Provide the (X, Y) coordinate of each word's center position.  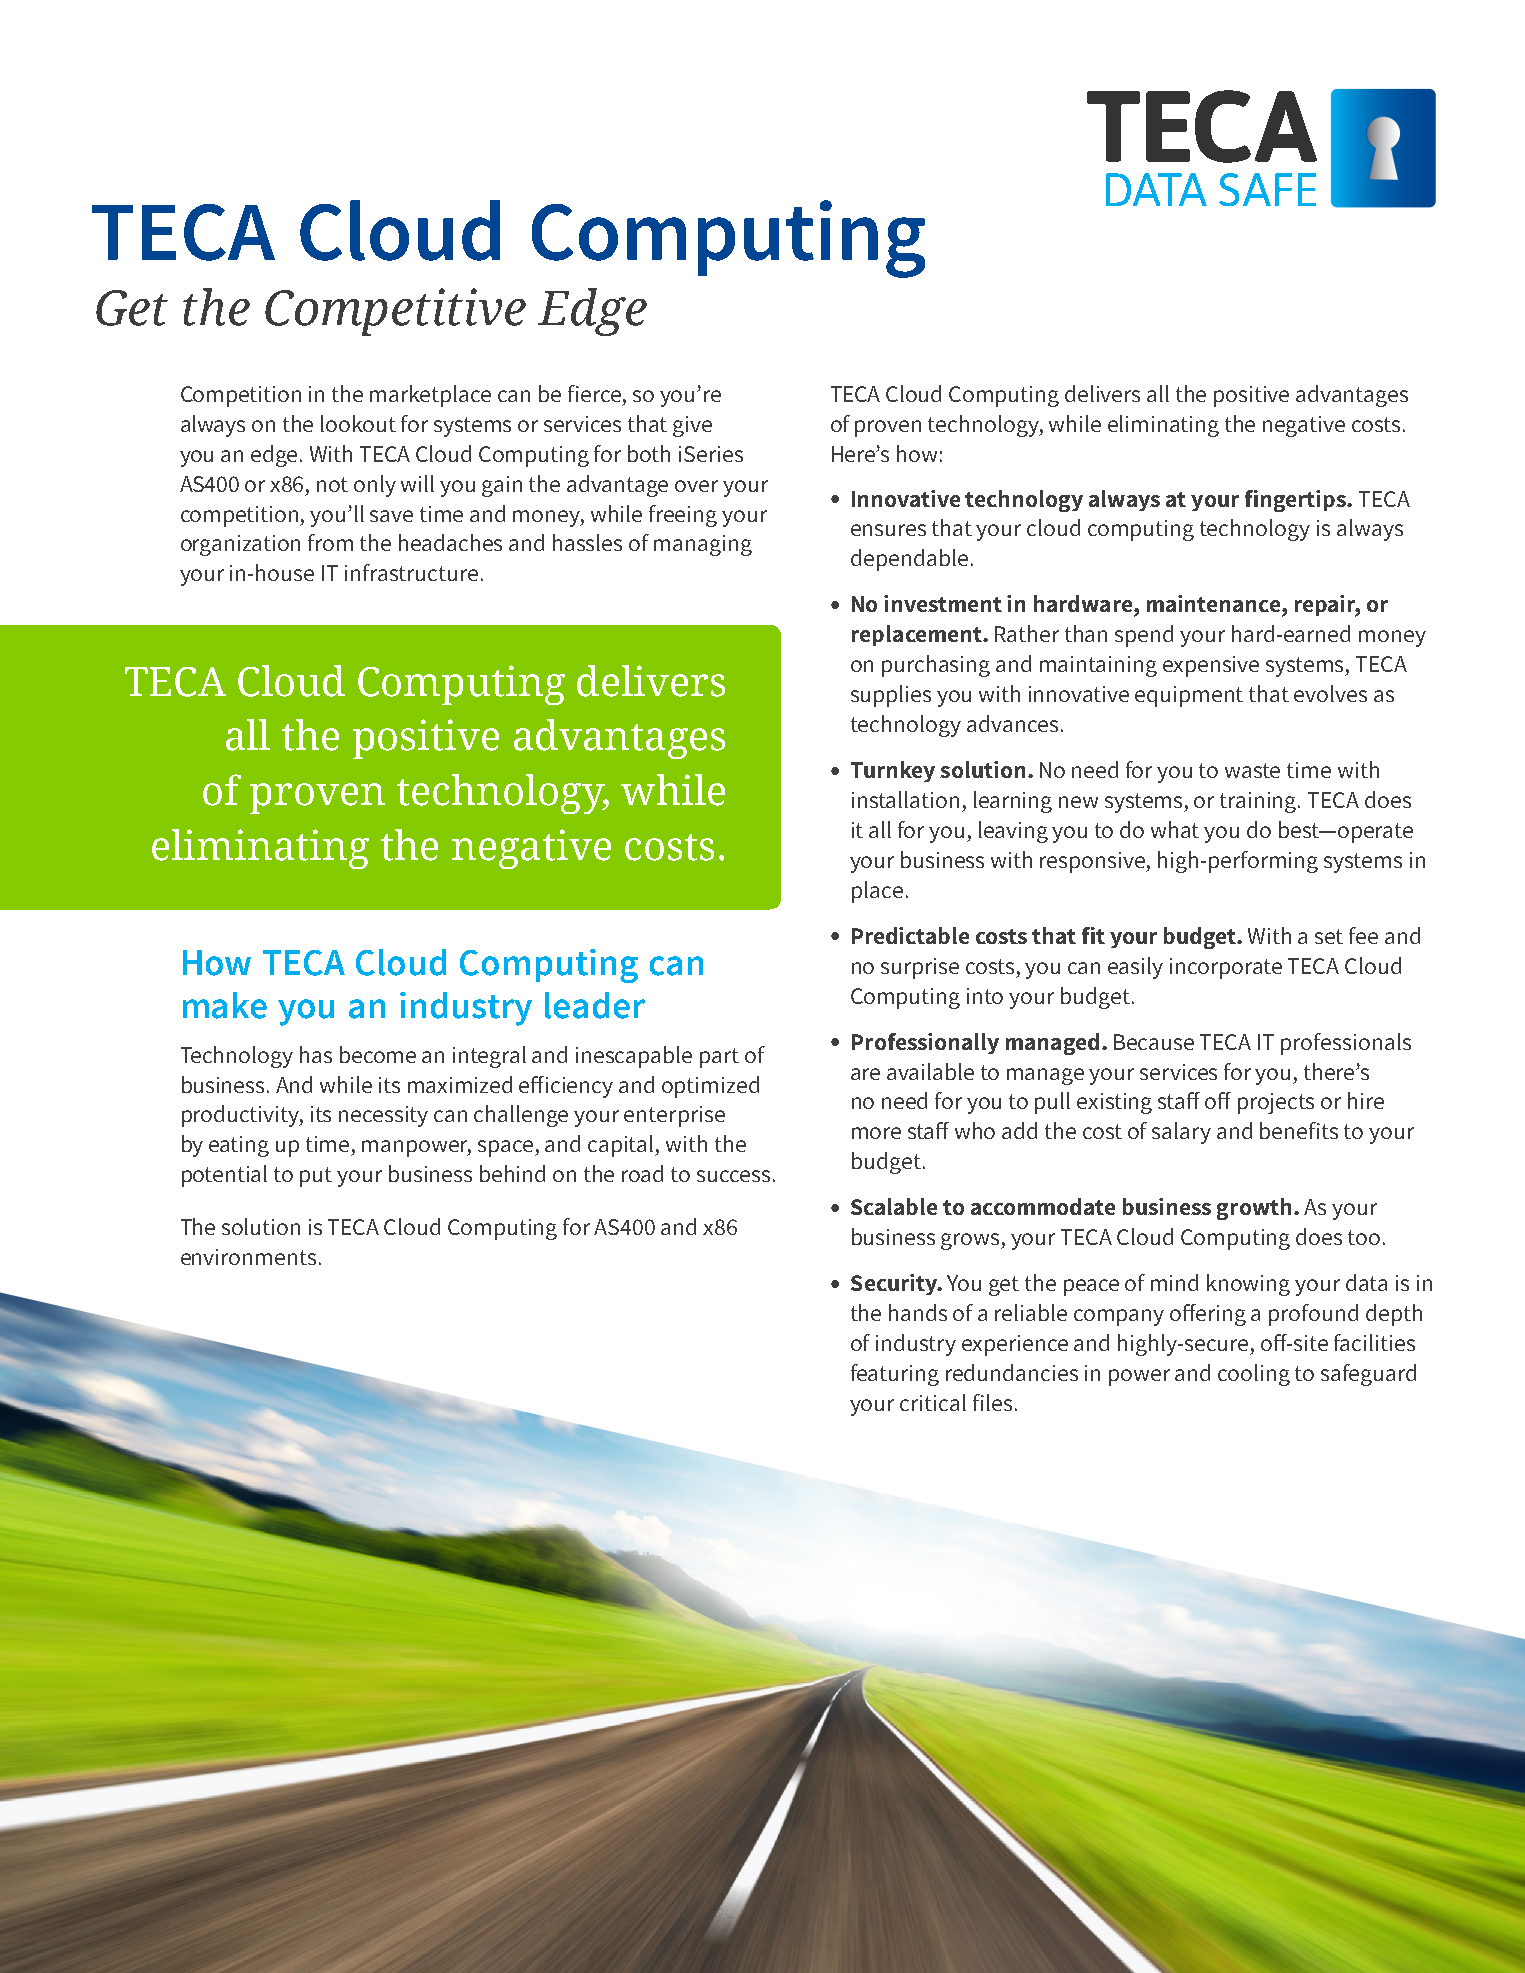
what (1175, 829)
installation (905, 799)
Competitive (395, 312)
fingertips (1296, 501)
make (225, 1005)
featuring (895, 1375)
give (692, 426)
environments (248, 1257)
